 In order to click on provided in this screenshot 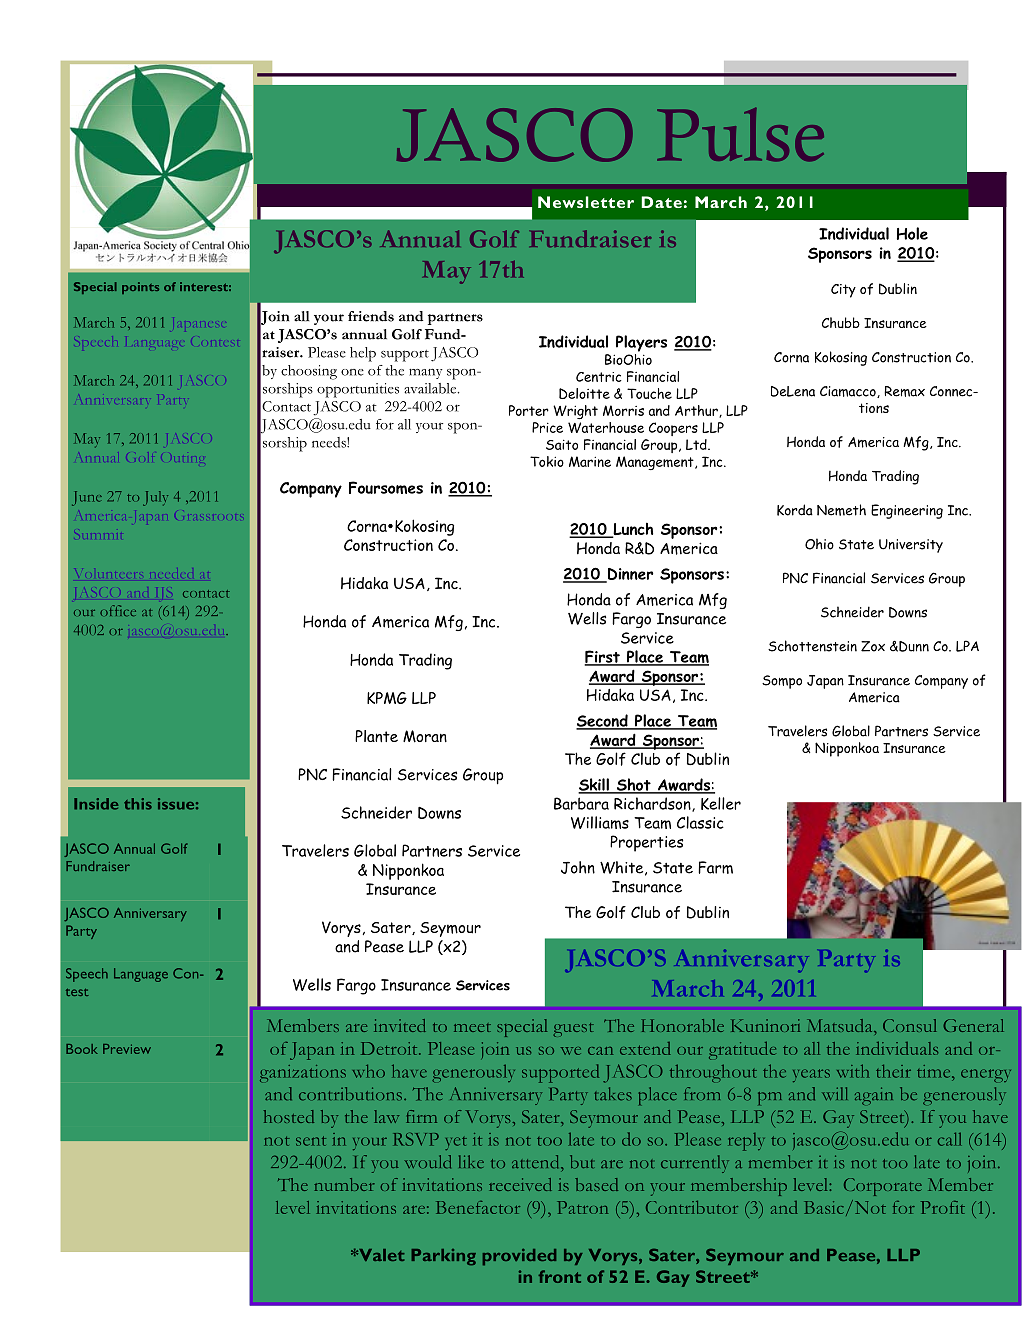, I will do `click(519, 1257)`.
